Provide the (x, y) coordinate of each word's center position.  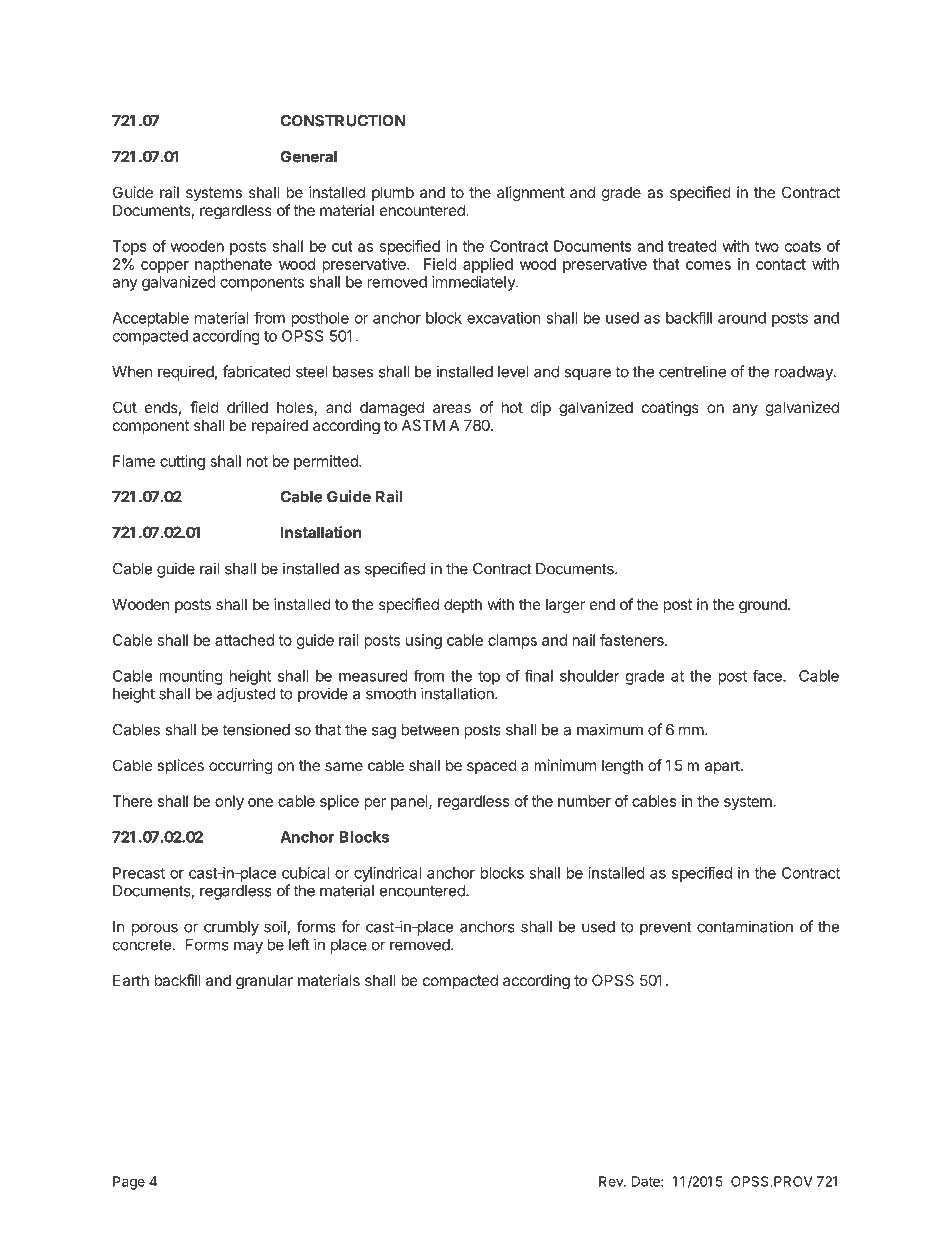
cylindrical (387, 874)
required (186, 373)
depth (463, 605)
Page (129, 1183)
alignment (531, 194)
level (513, 372)
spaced (492, 766)
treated (692, 246)
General (308, 157)
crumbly (231, 928)
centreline (692, 371)
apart (723, 767)
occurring (241, 767)
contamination (745, 926)
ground (763, 606)
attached (244, 640)
